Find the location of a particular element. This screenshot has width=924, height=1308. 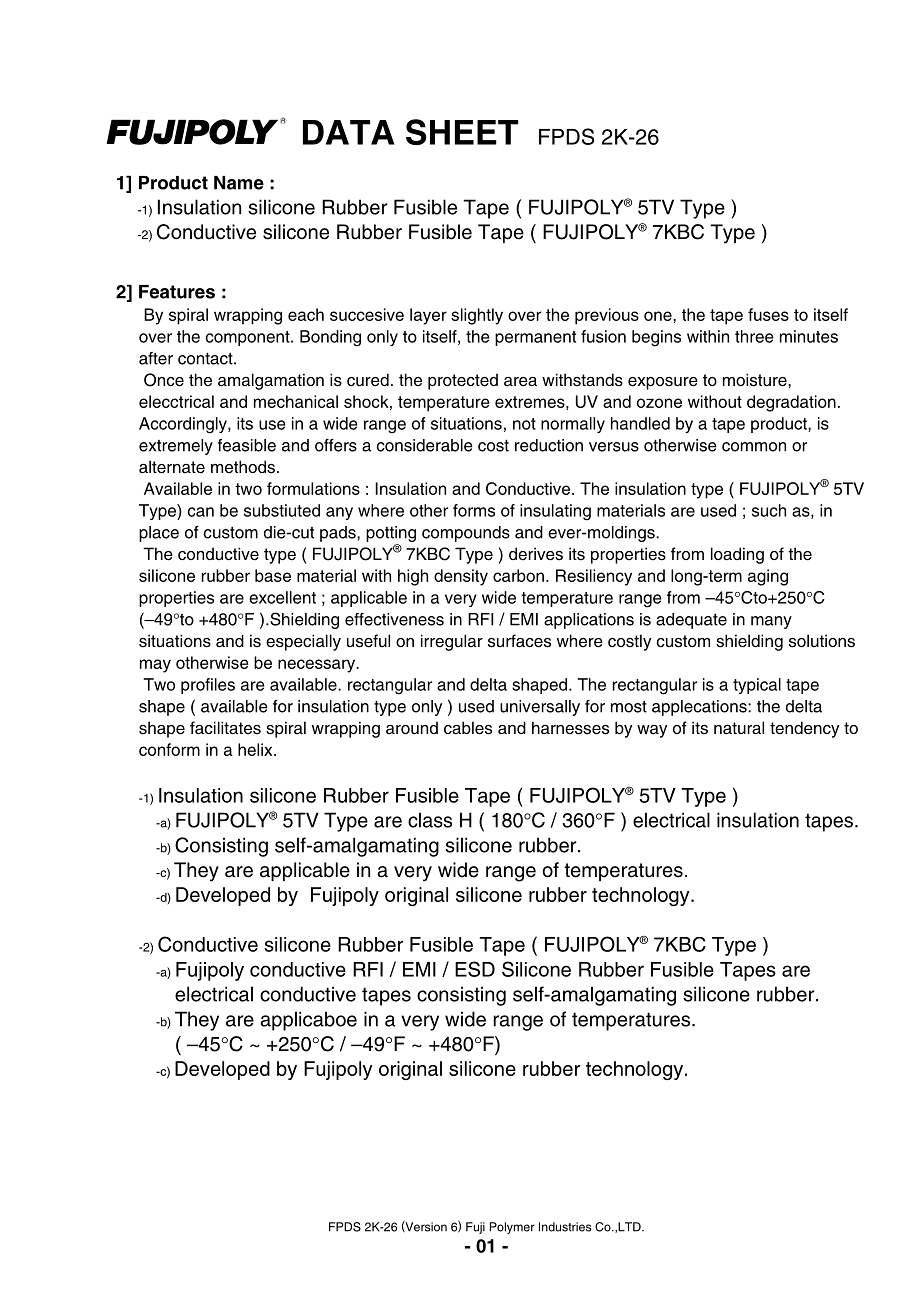

forms is located at coordinates (474, 510).
